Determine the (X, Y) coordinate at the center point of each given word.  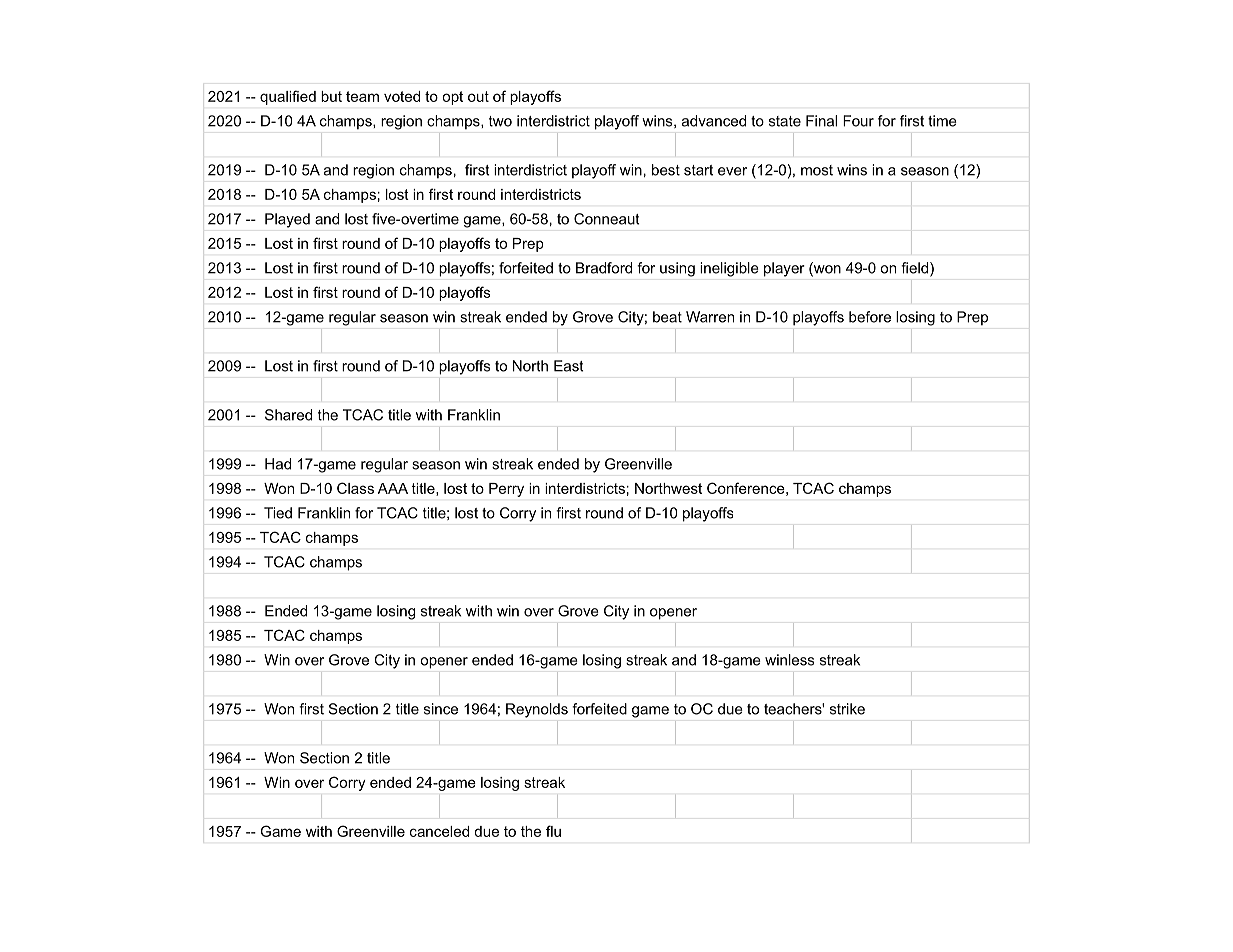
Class (355, 488)
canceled (439, 831)
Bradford (604, 268)
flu (553, 831)
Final (821, 121)
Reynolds (537, 710)
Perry (506, 490)
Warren (710, 317)
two (500, 121)
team (362, 96)
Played (287, 220)
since (441, 709)
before (870, 317)
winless (789, 660)
